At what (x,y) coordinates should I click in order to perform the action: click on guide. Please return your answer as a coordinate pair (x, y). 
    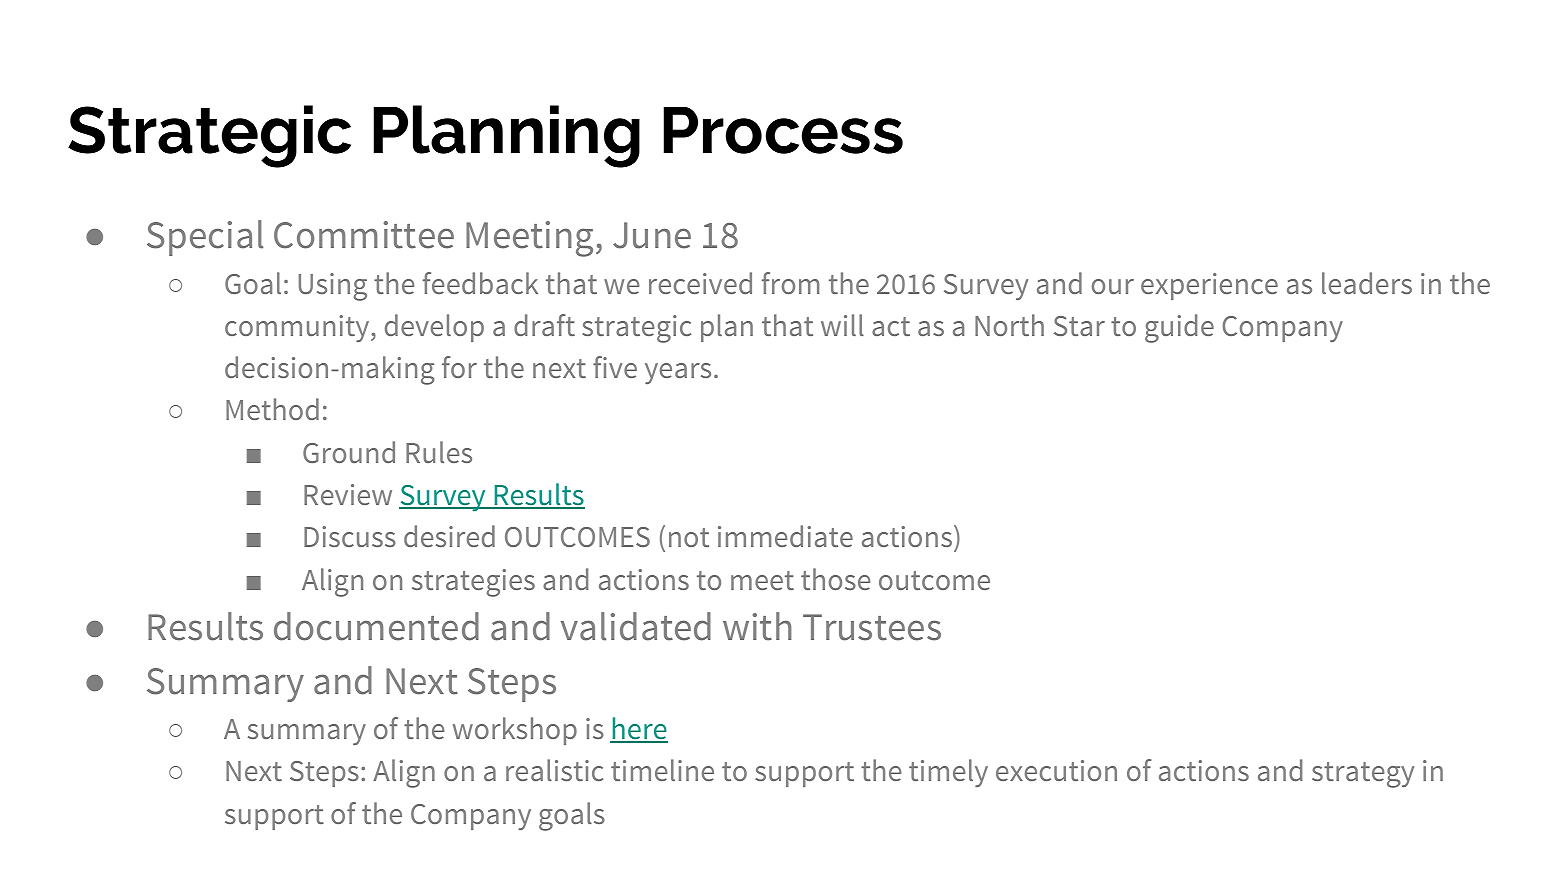
    Looking at the image, I should click on (1179, 328).
